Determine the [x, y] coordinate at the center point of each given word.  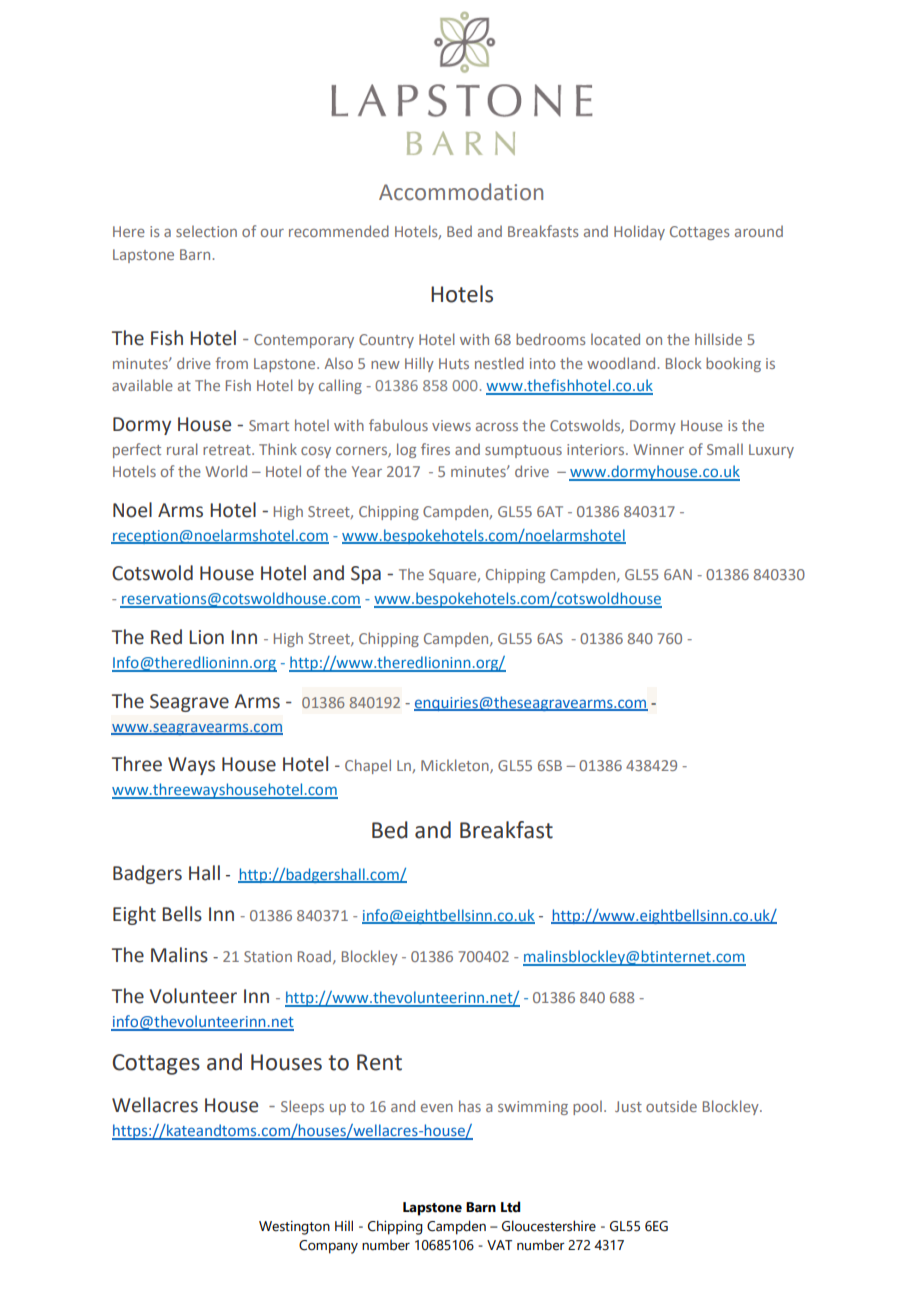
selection [206, 231]
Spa [366, 575]
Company [328, 1247]
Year [367, 471]
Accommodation [461, 192]
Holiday [639, 232]
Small [725, 449]
